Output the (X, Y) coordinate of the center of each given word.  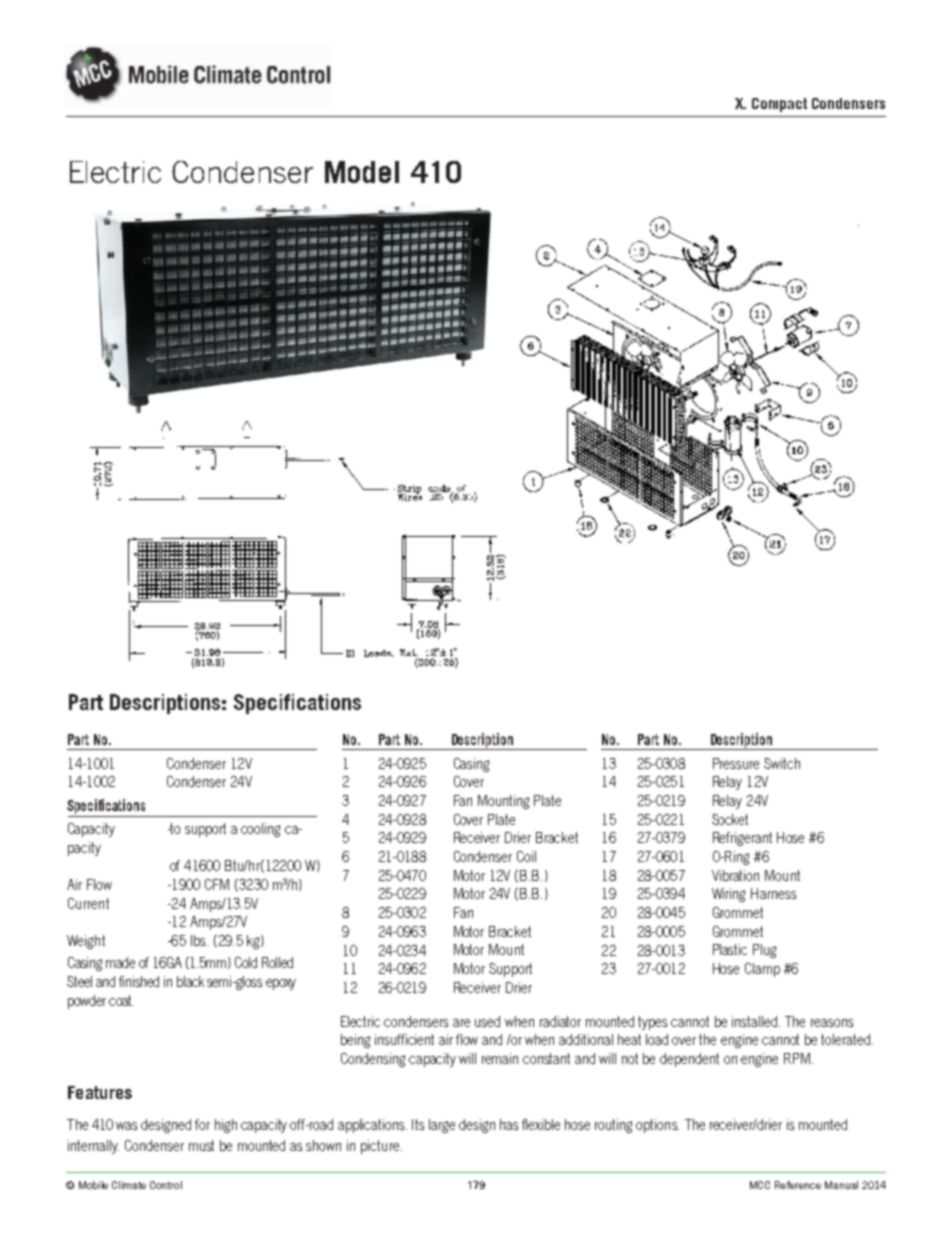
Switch (782, 763)
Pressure (736, 763)
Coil (526, 856)
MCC (760, 1185)
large (442, 1126)
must (201, 1145)
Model (362, 172)
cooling (260, 830)
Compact (779, 105)
